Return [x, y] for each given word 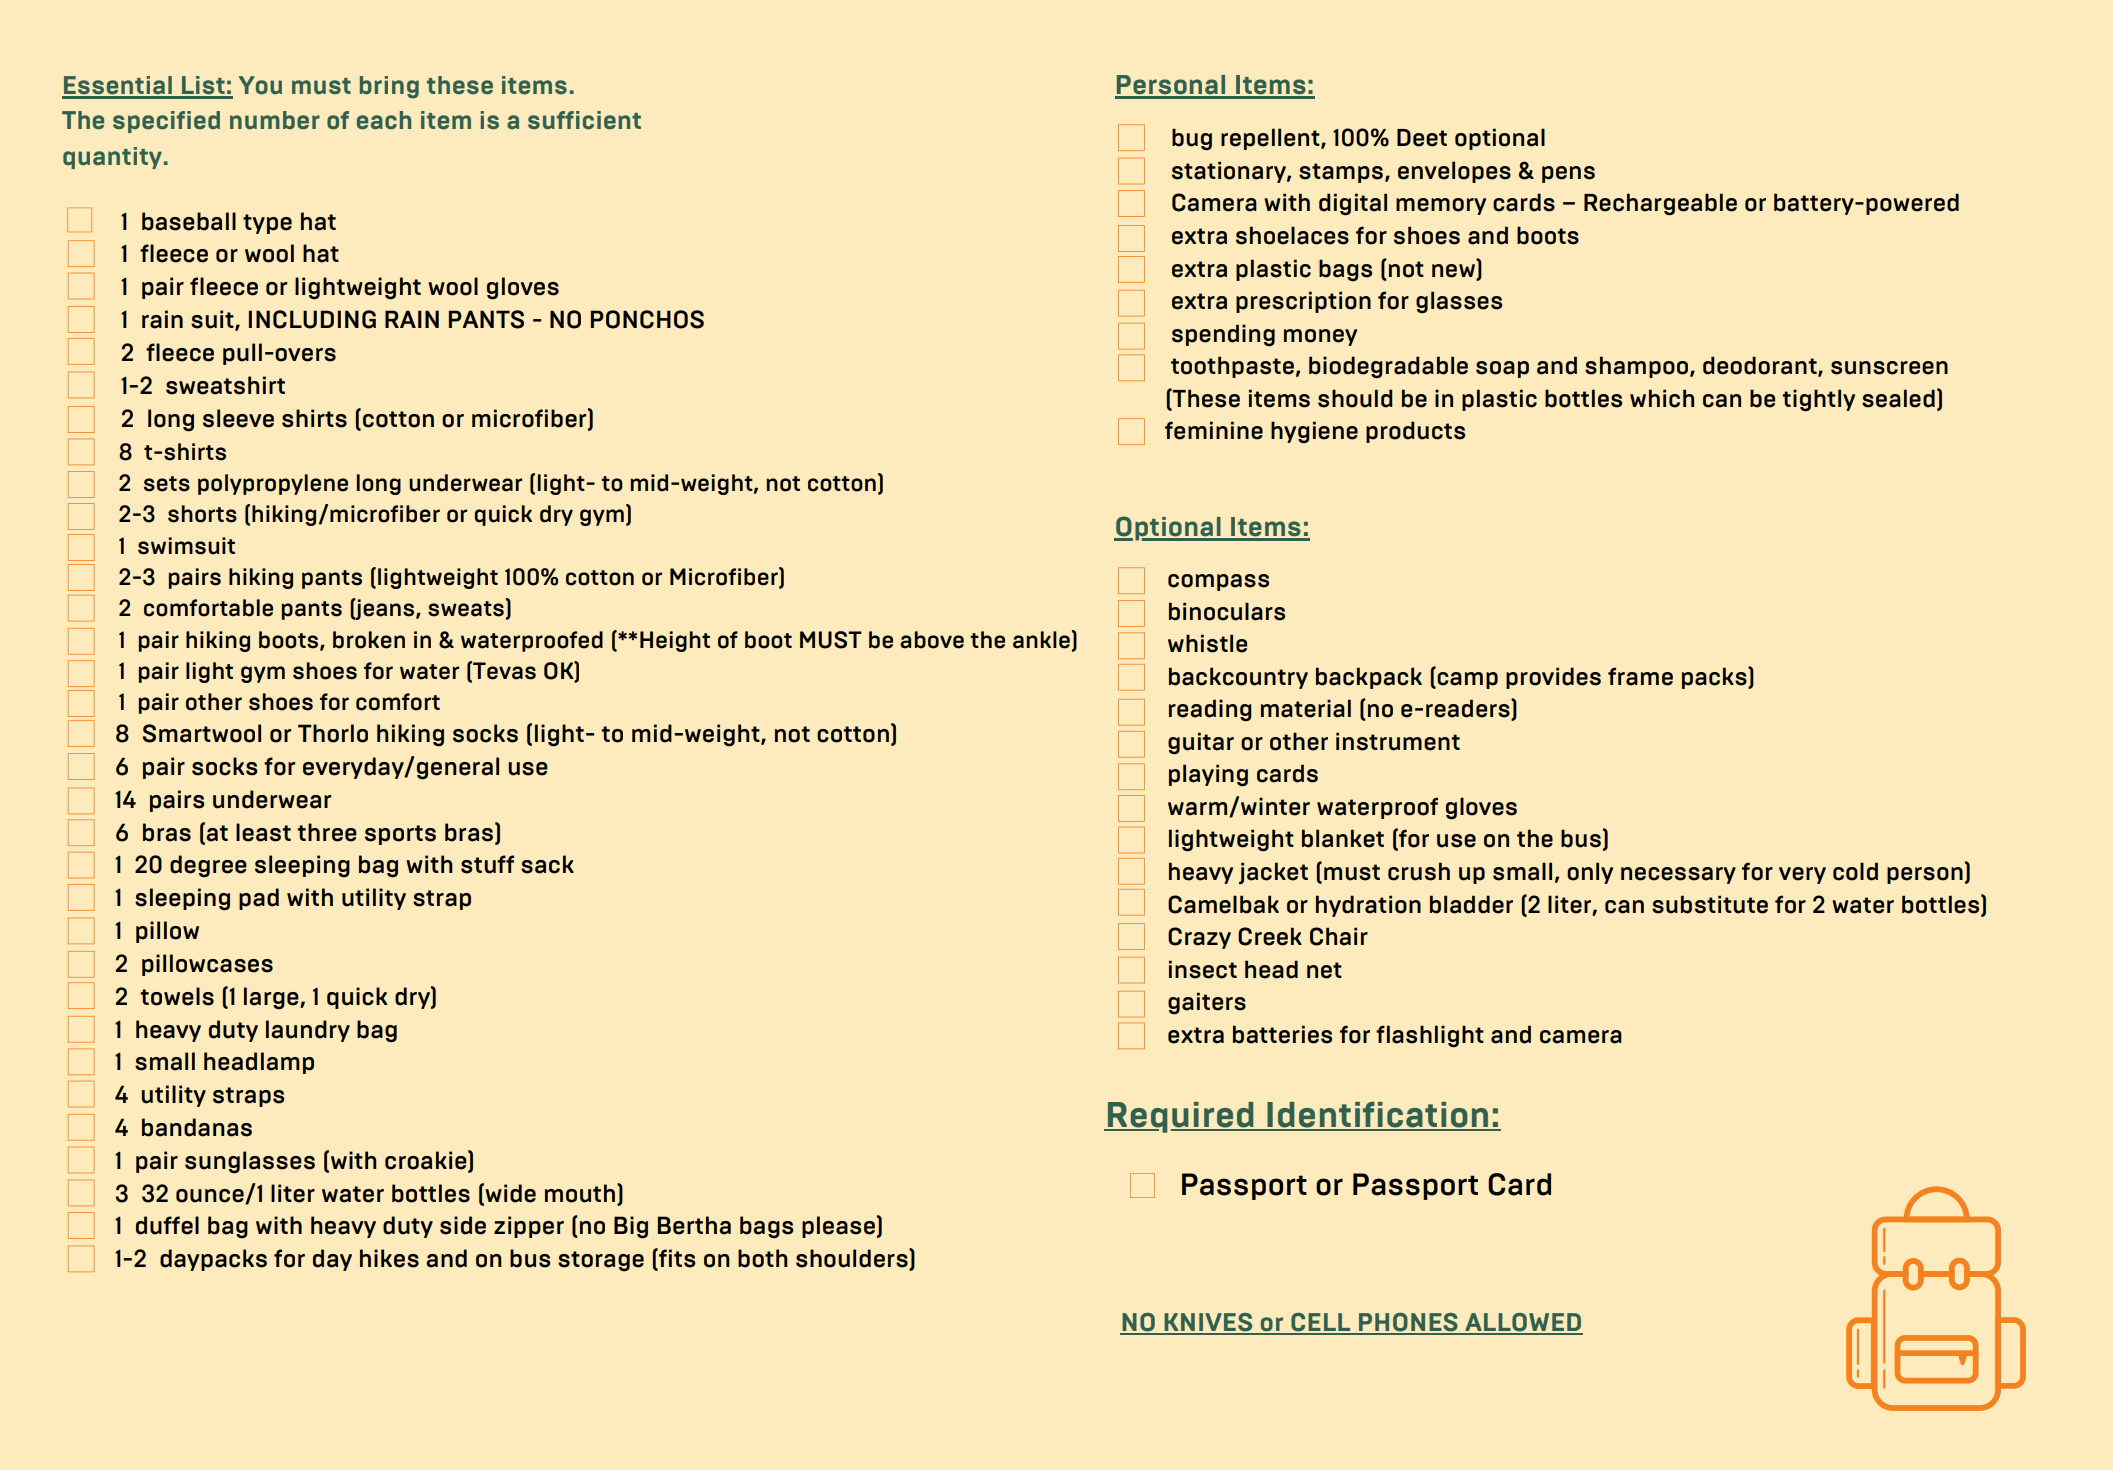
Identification [1378, 1116]
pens [1568, 174]
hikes [389, 1258]
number [275, 120]
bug [1192, 139]
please [838, 1227]
